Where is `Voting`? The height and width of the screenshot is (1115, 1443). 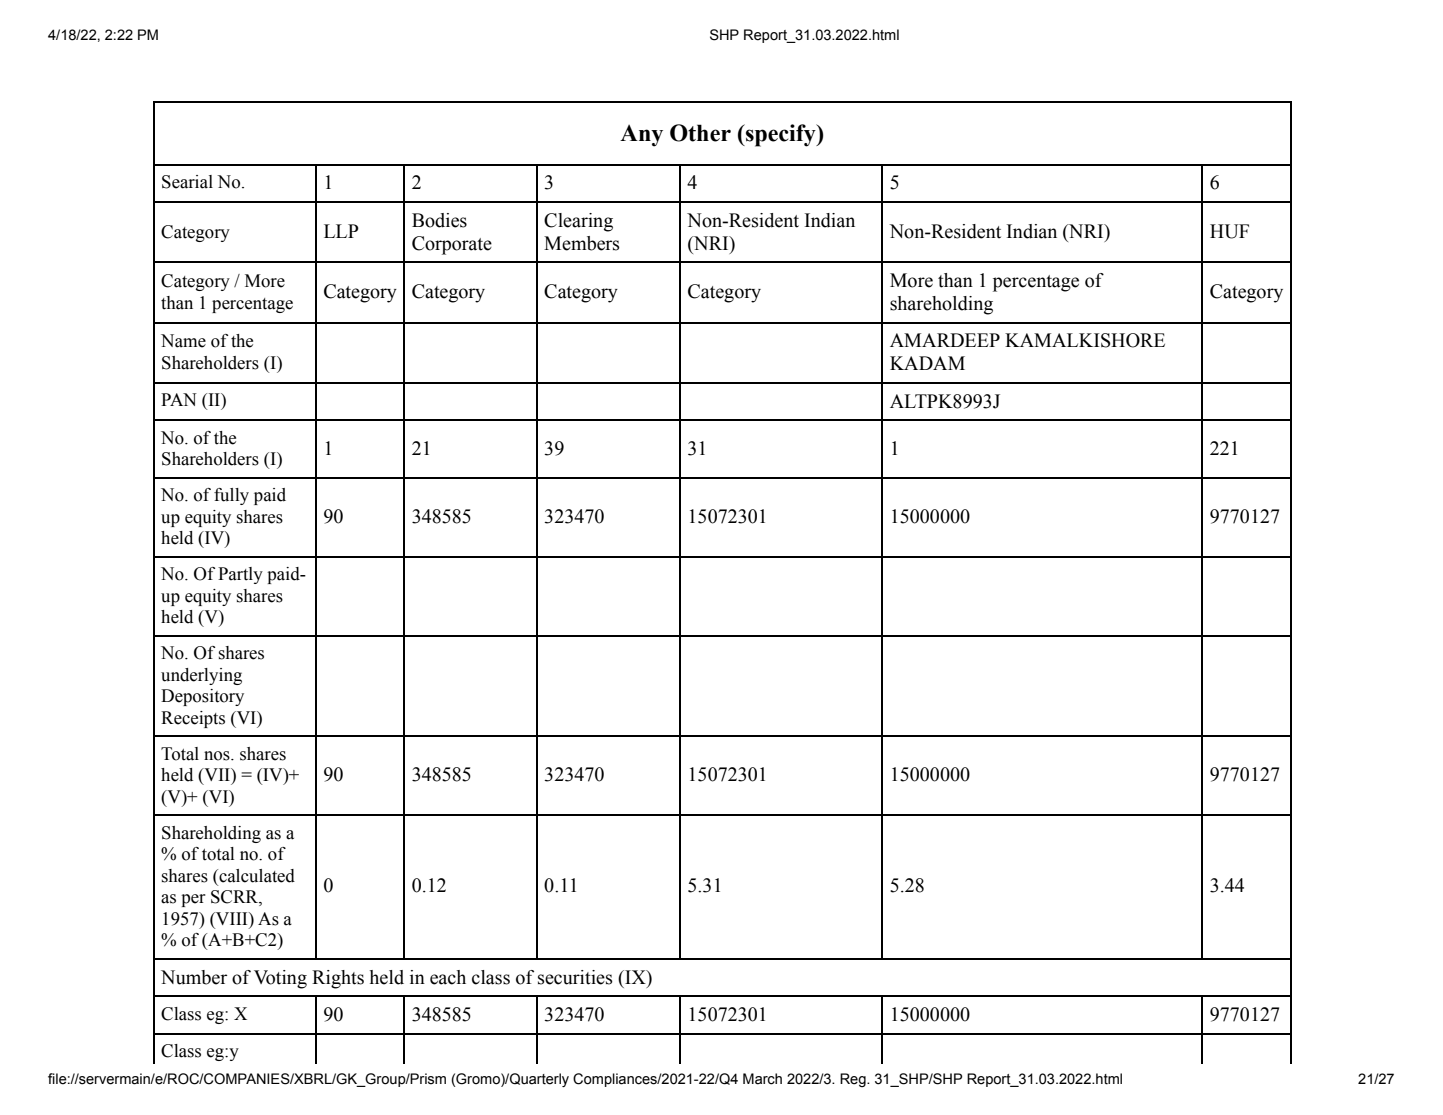
Voting is located at coordinates (280, 979).
